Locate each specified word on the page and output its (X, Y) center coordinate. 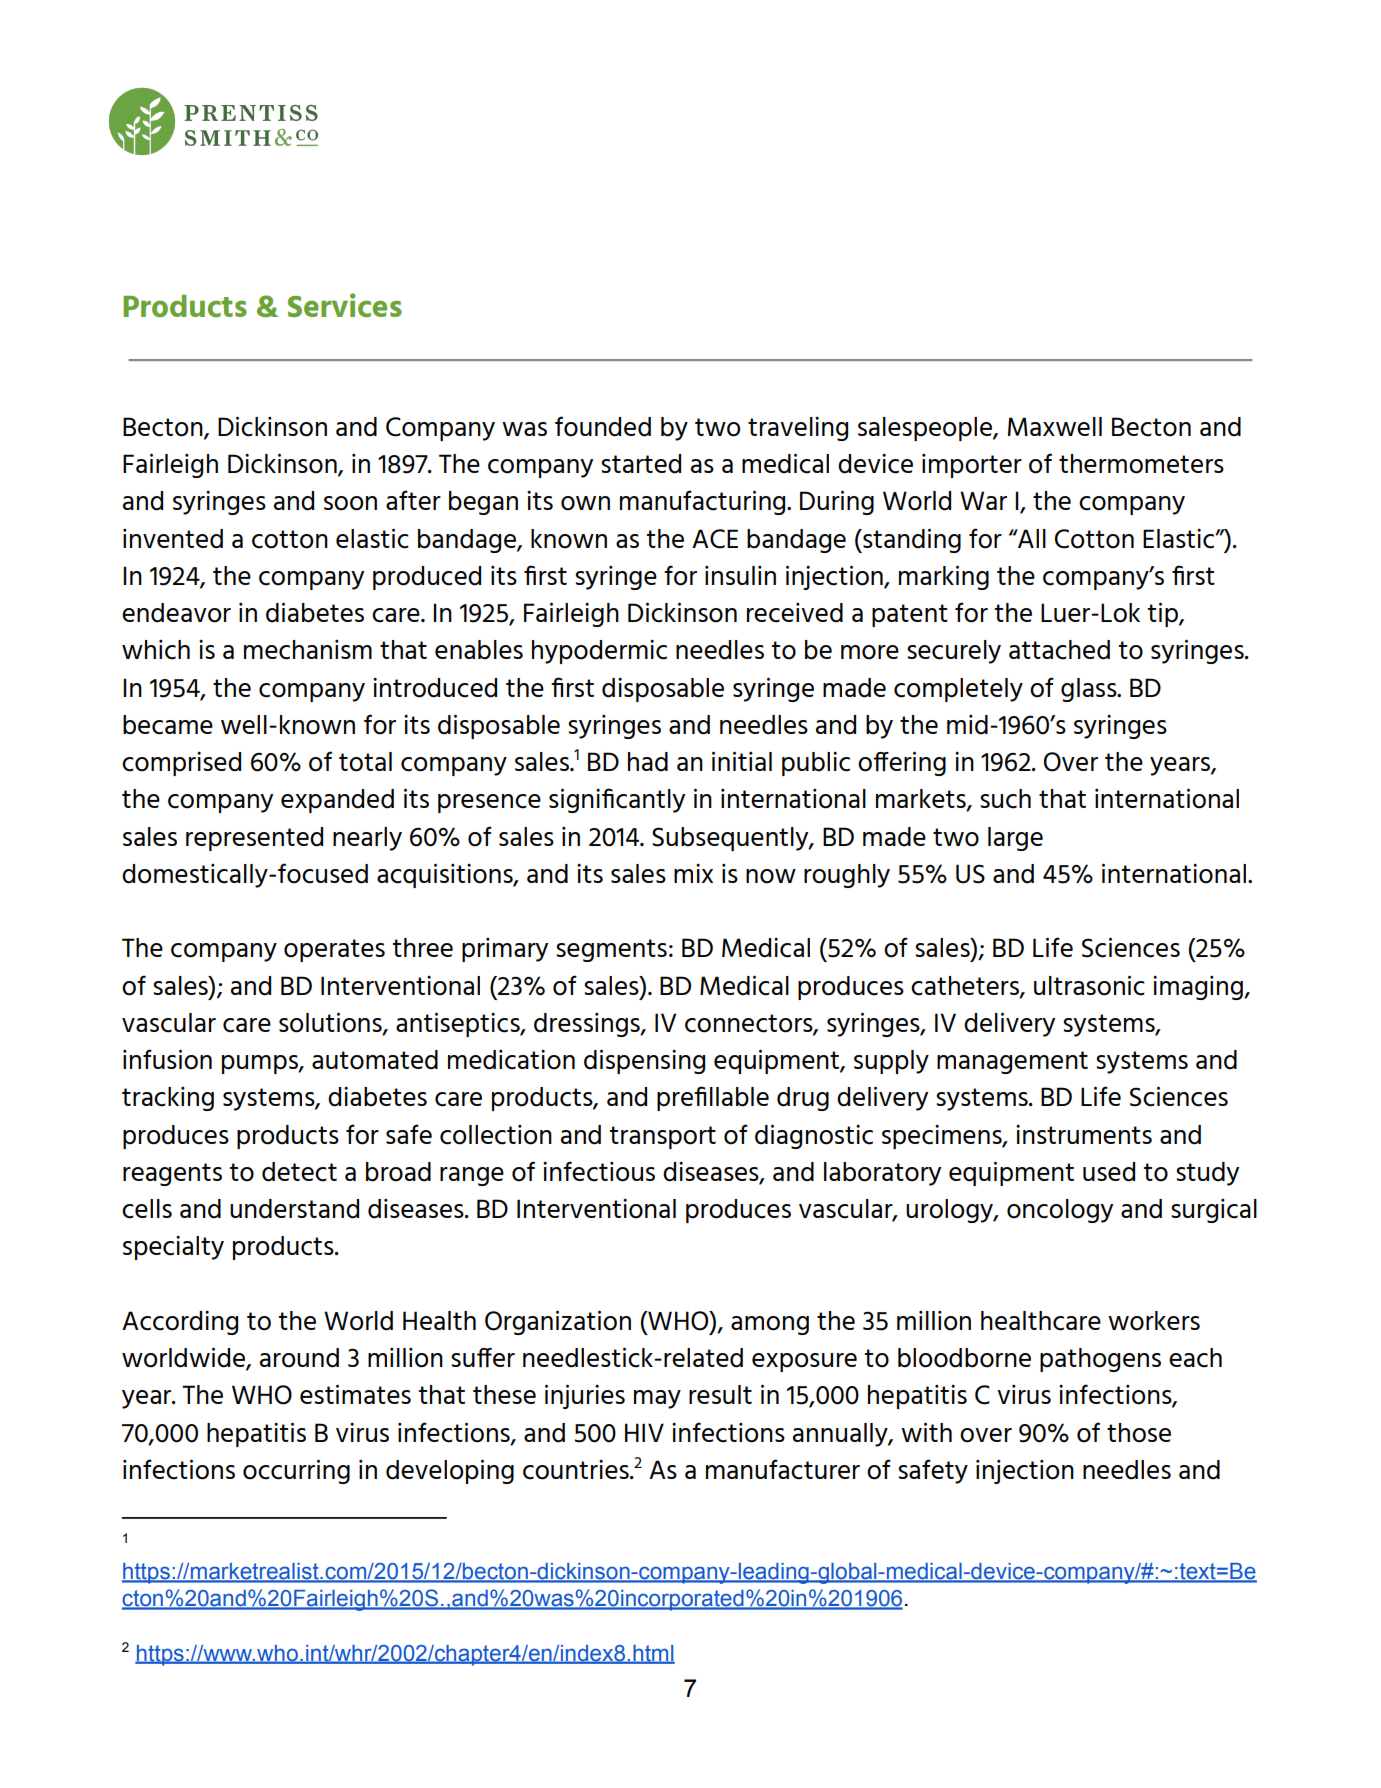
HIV (644, 1432)
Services (345, 305)
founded (603, 426)
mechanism (308, 650)
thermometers (1141, 464)
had (648, 762)
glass (1090, 690)
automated (375, 1060)
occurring (296, 1471)
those (1139, 1433)
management (1012, 1062)
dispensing (644, 1061)
